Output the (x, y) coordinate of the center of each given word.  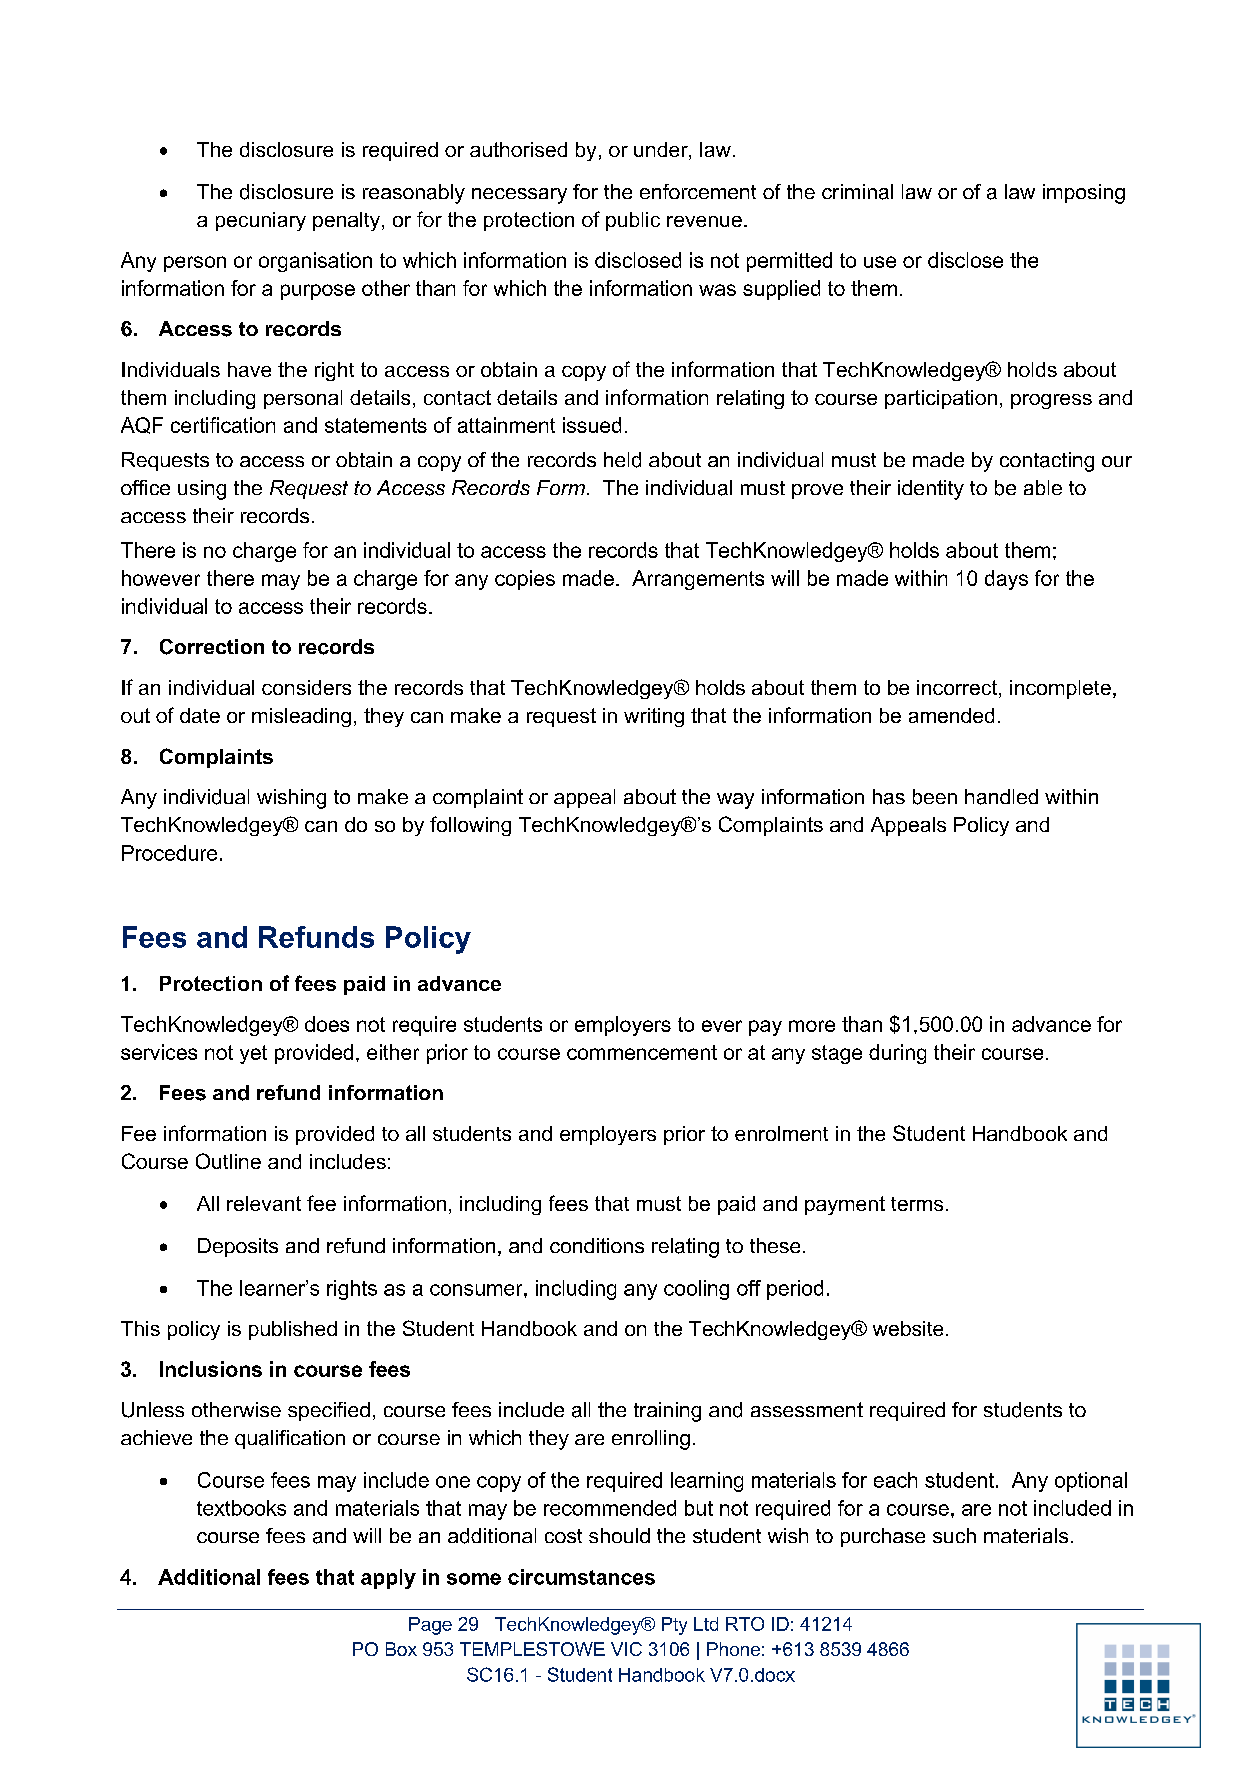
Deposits (238, 1247)
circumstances (581, 1577)
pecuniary (261, 221)
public (633, 221)
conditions (597, 1245)
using (202, 490)
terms (917, 1204)
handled (1001, 797)
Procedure (169, 853)
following (470, 826)
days (1006, 580)
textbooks (241, 1508)
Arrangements (698, 580)
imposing (1084, 194)
